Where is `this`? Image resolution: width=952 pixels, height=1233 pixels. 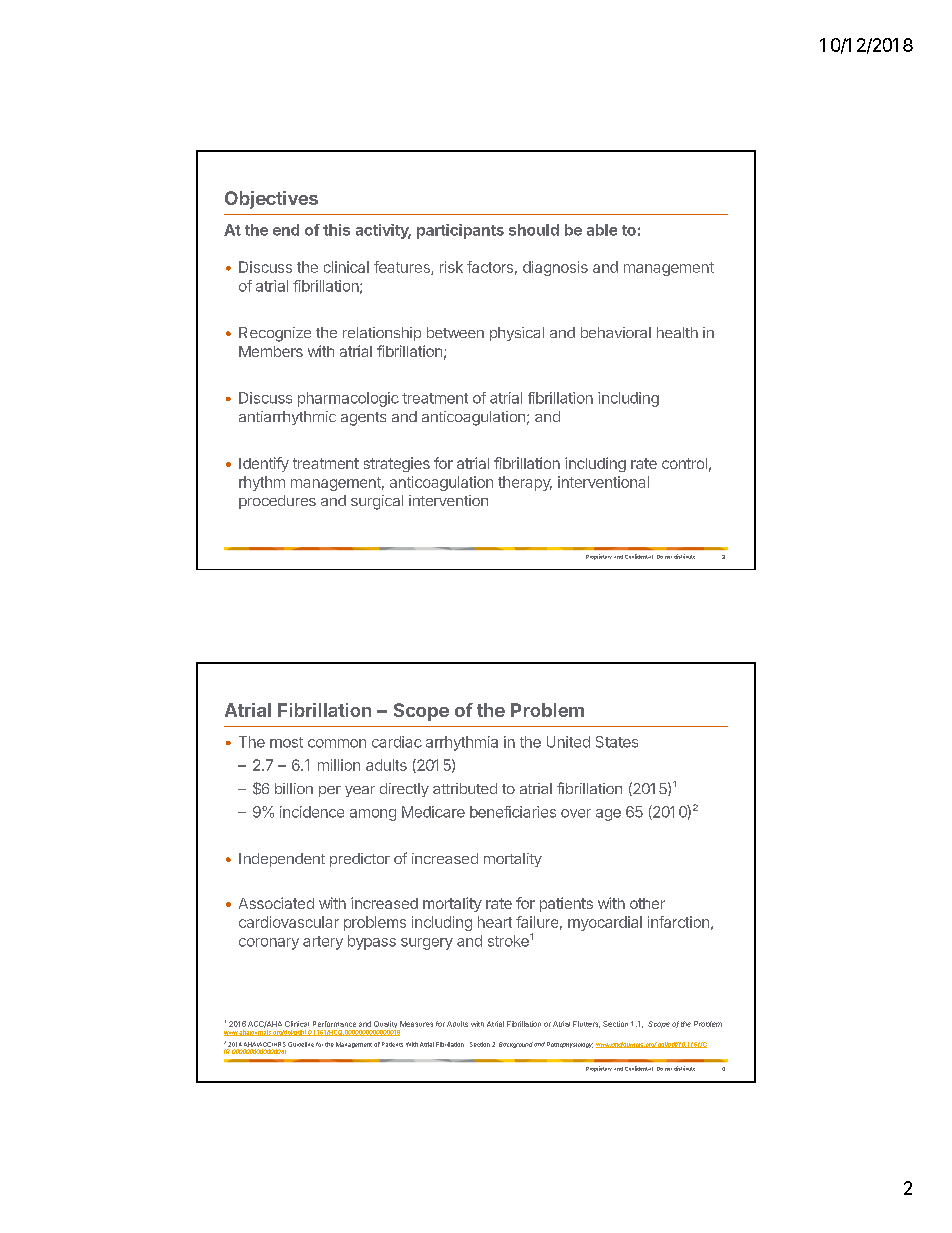 this is located at coordinates (336, 230).
